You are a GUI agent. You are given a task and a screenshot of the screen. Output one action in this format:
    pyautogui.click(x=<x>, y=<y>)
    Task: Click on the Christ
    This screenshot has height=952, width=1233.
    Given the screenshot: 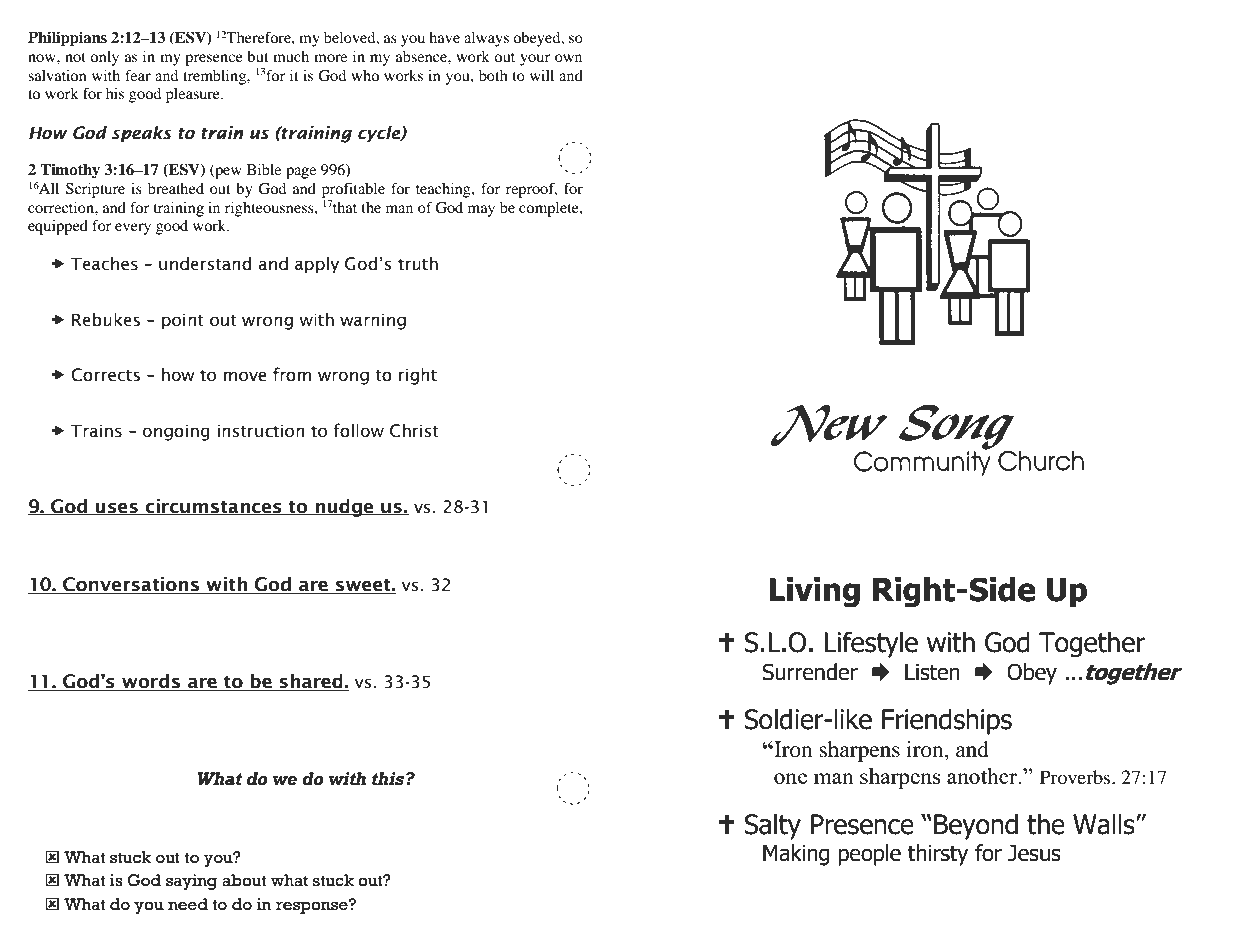 What is the action you would take?
    pyautogui.click(x=414, y=431)
